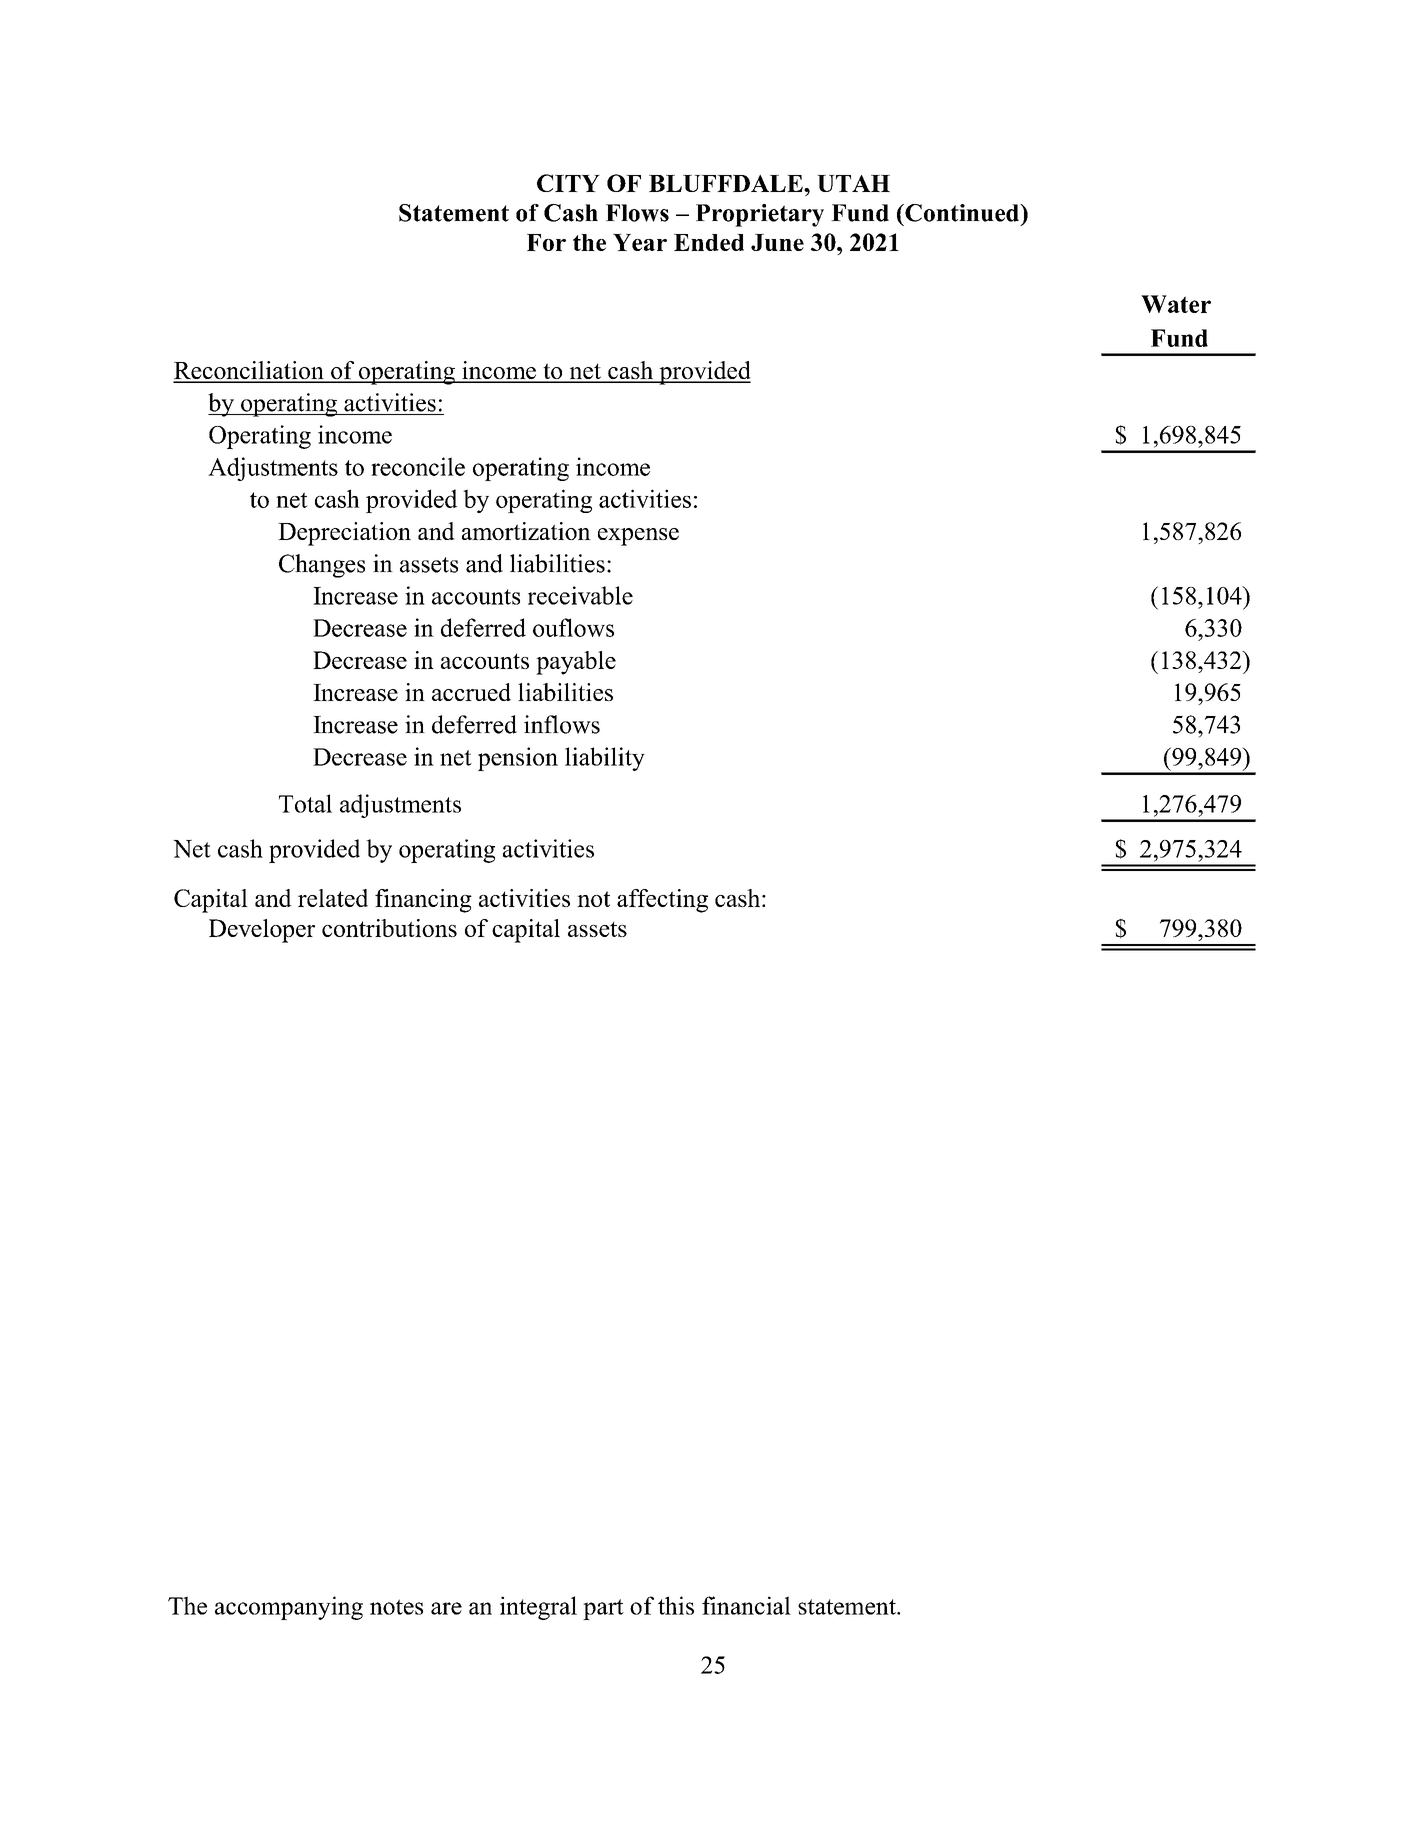  I want to click on Continued, so click(962, 213).
